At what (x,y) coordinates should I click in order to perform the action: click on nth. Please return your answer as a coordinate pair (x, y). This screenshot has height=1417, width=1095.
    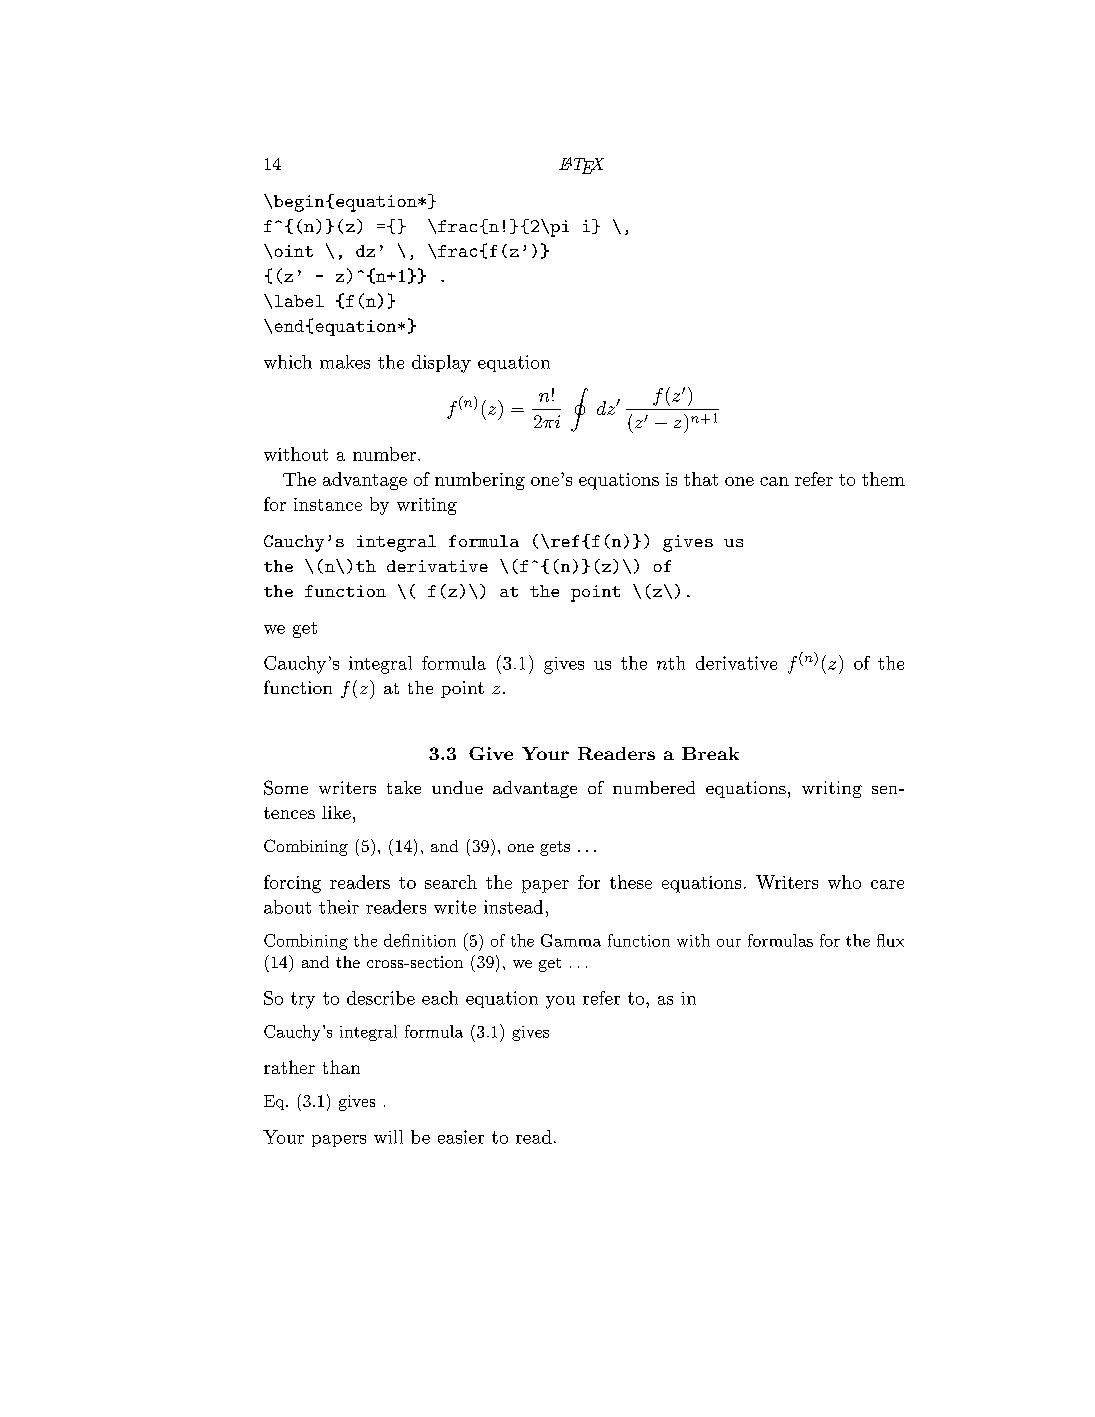
    Looking at the image, I should click on (671, 663).
